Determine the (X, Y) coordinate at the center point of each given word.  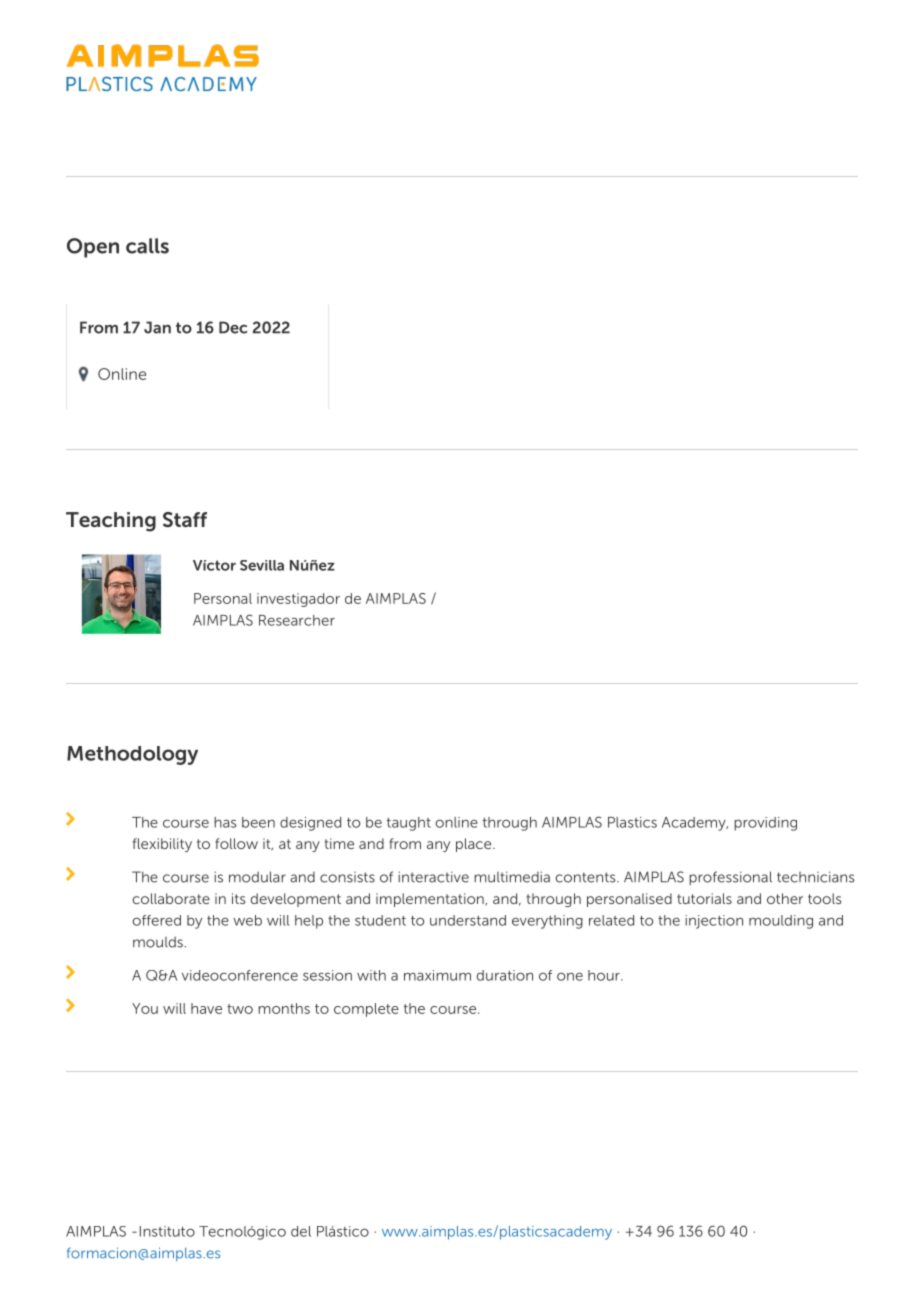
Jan (157, 327)
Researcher (297, 620)
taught (409, 824)
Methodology (132, 755)
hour (605, 975)
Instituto (167, 1231)
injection (714, 922)
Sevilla (262, 565)
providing (765, 824)
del (301, 1231)
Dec (233, 327)
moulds (158, 942)
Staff (185, 519)
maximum (437, 975)
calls (147, 246)
